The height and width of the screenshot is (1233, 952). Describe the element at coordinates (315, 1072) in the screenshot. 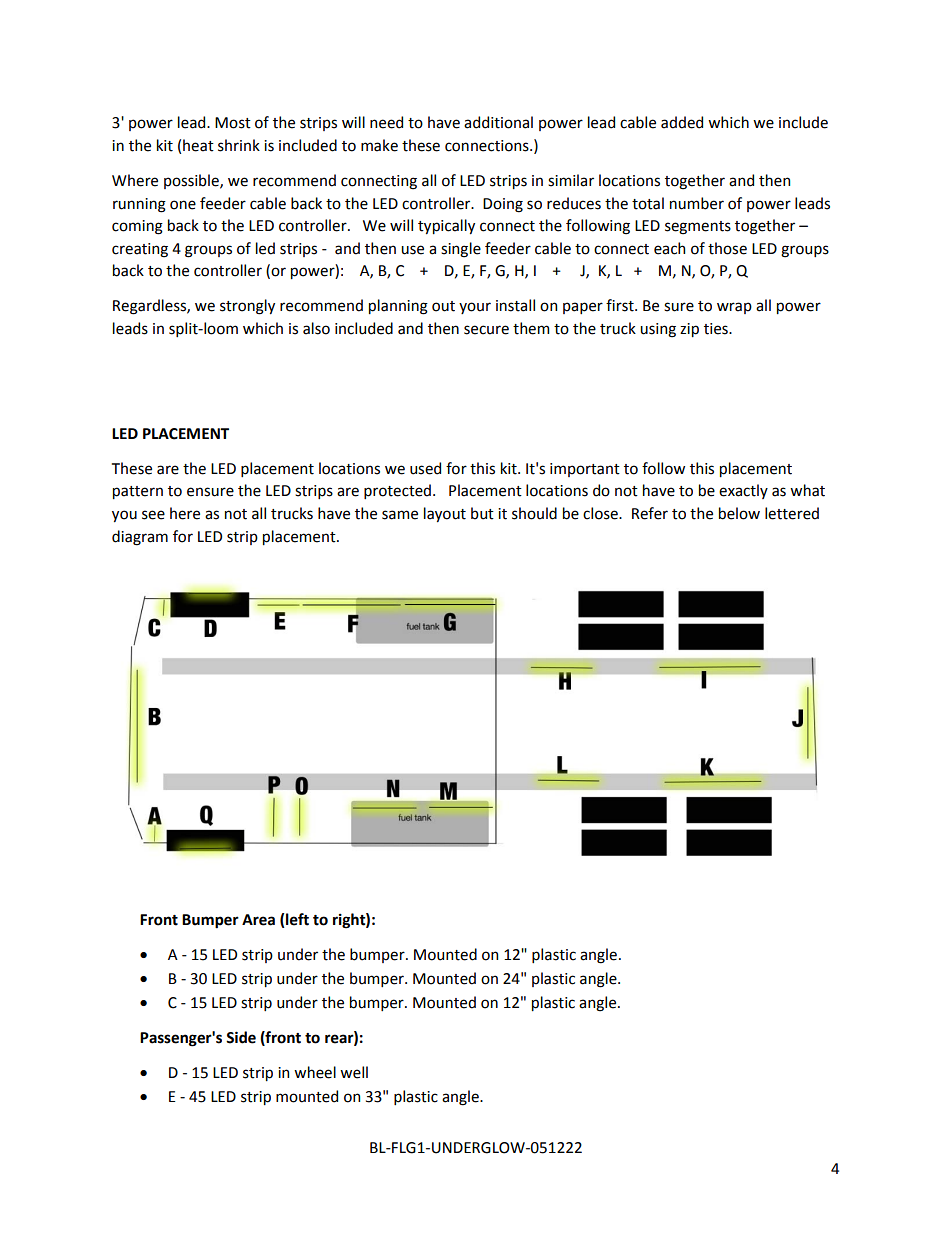

I see `wheel` at that location.
